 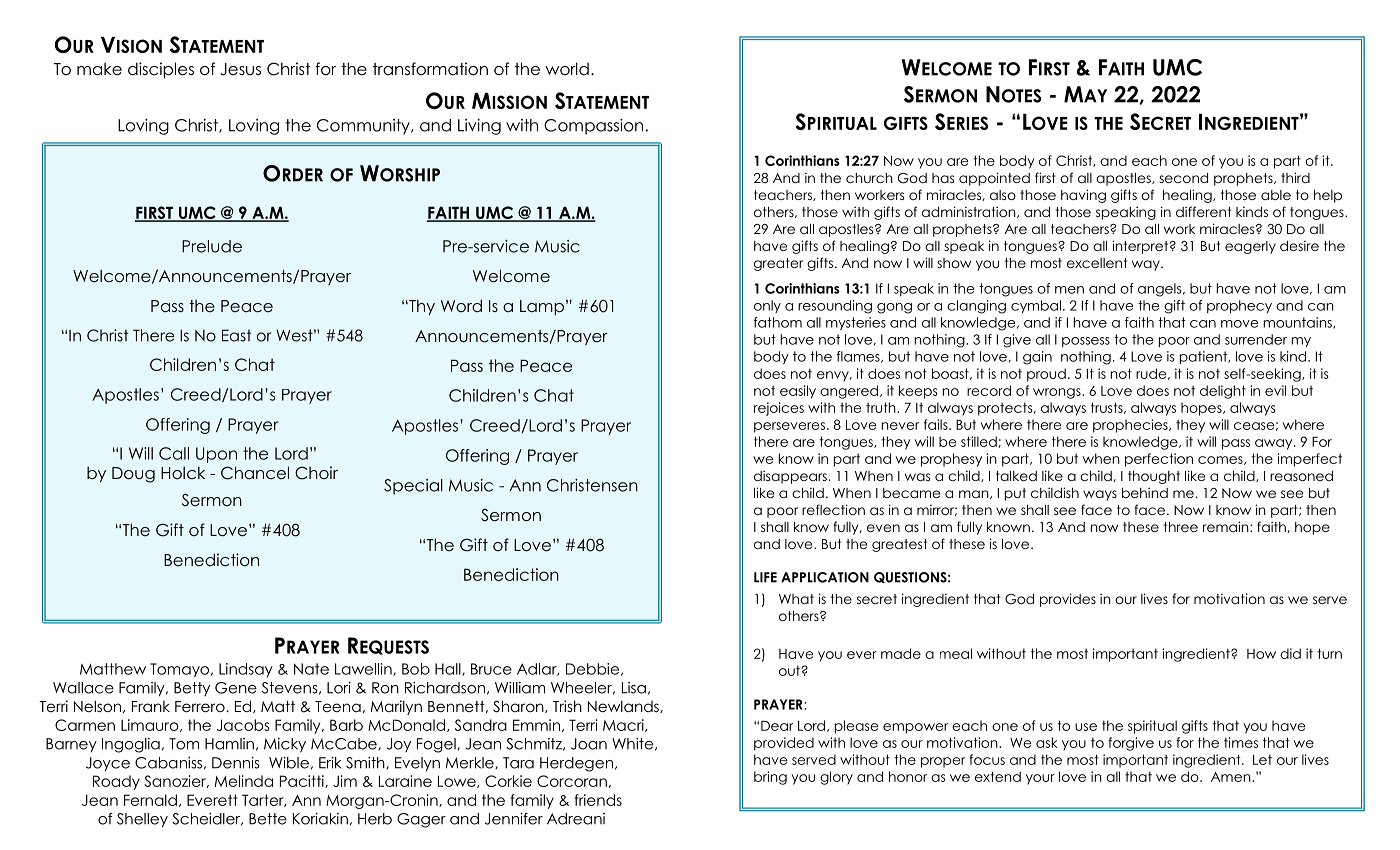 What do you see at coordinates (246, 670) in the screenshot?
I see `Lindsay` at bounding box center [246, 670].
